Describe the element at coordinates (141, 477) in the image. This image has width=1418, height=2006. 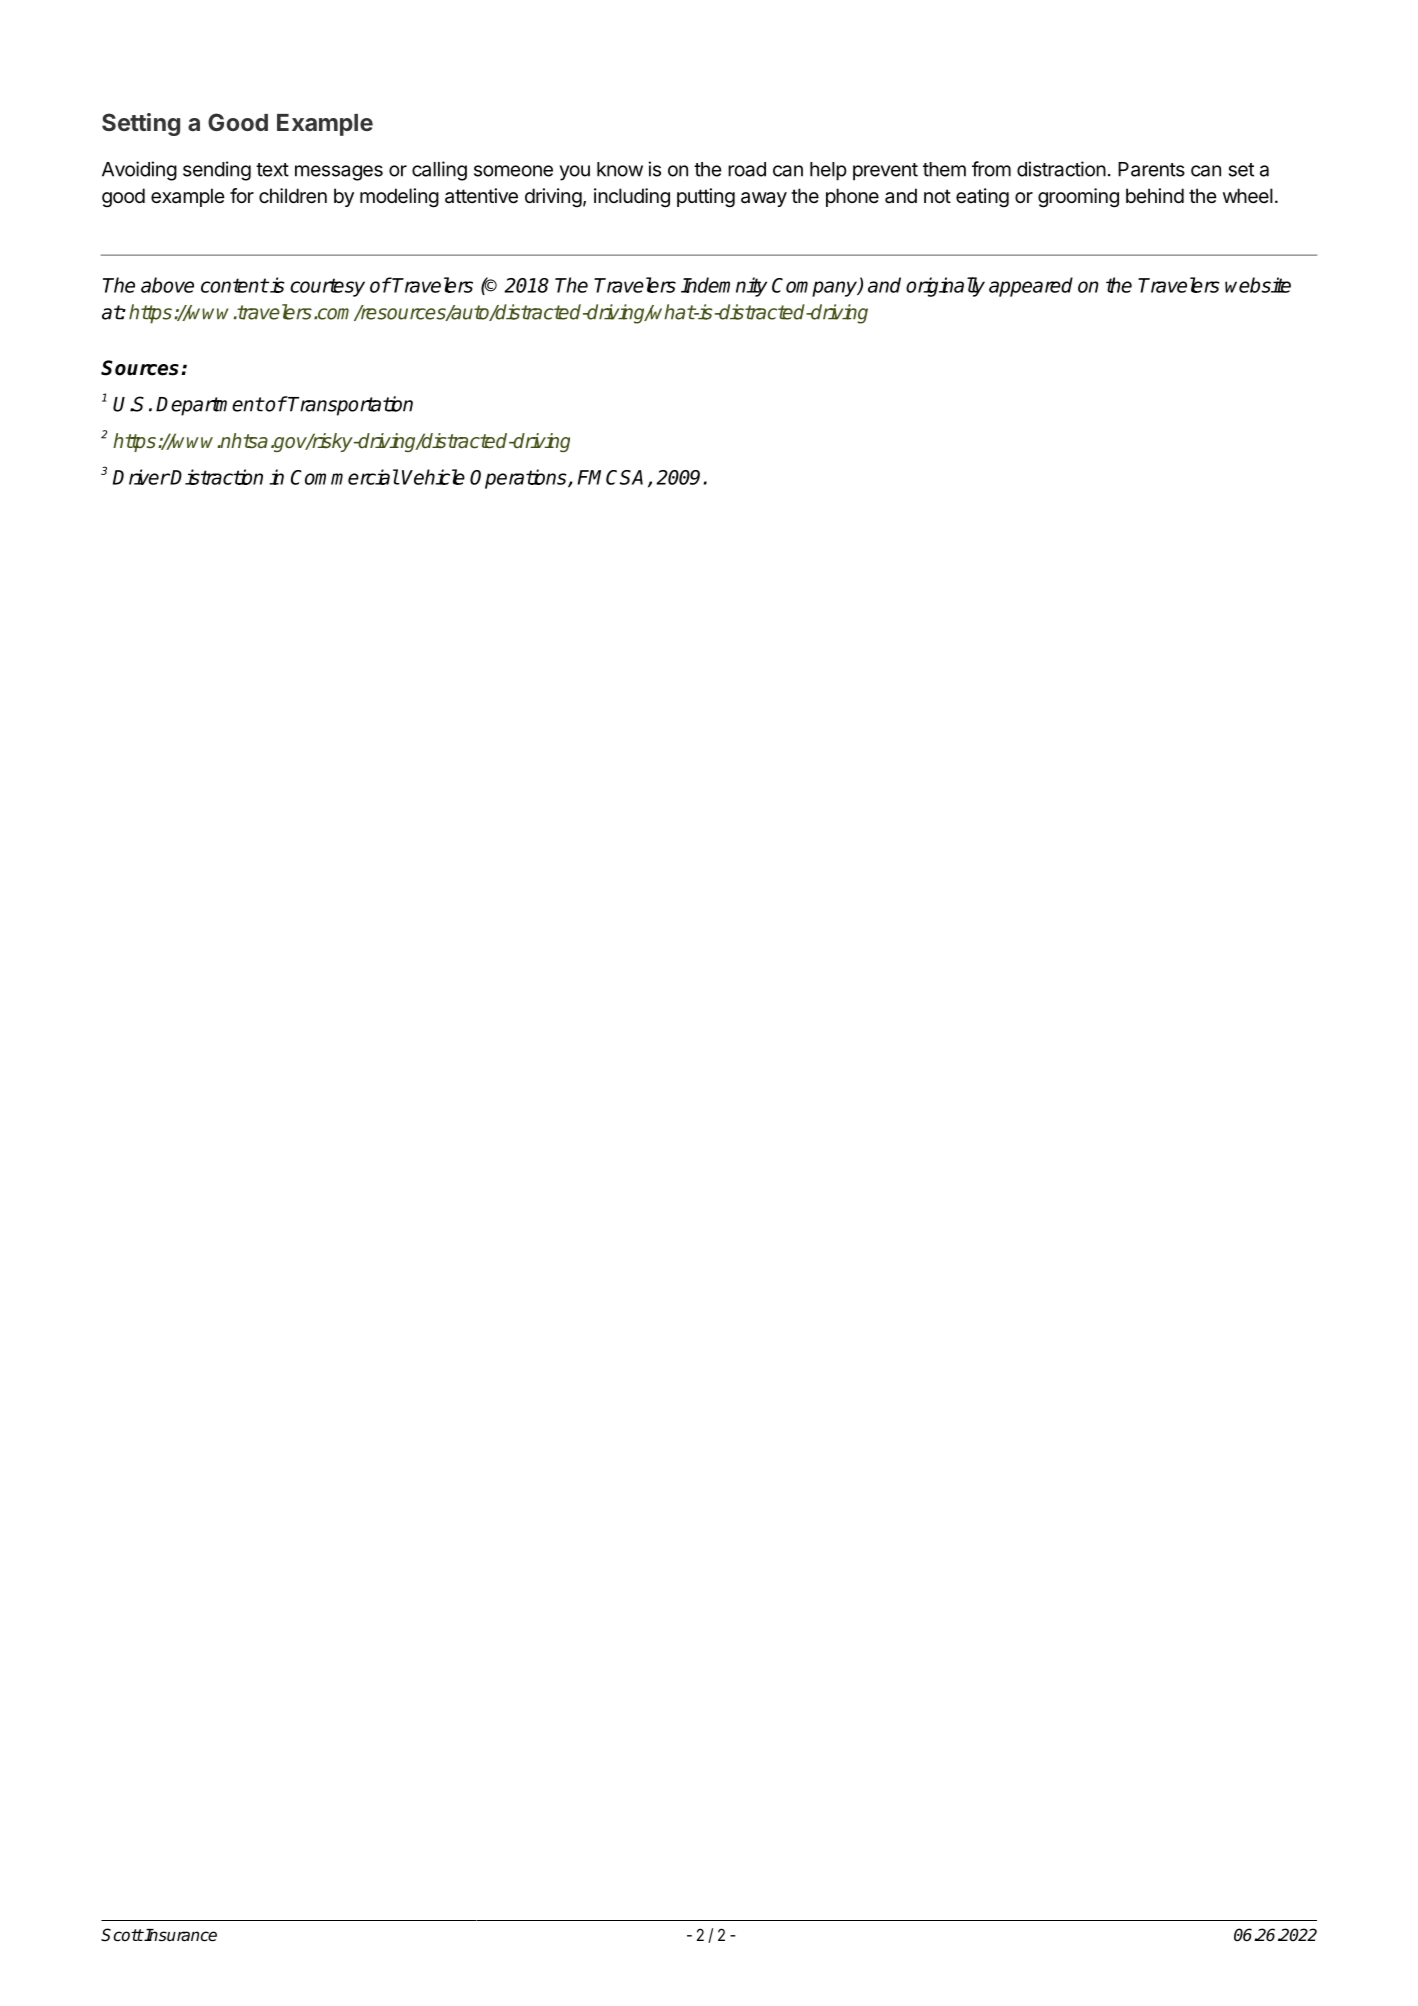
I see `Driver` at that location.
